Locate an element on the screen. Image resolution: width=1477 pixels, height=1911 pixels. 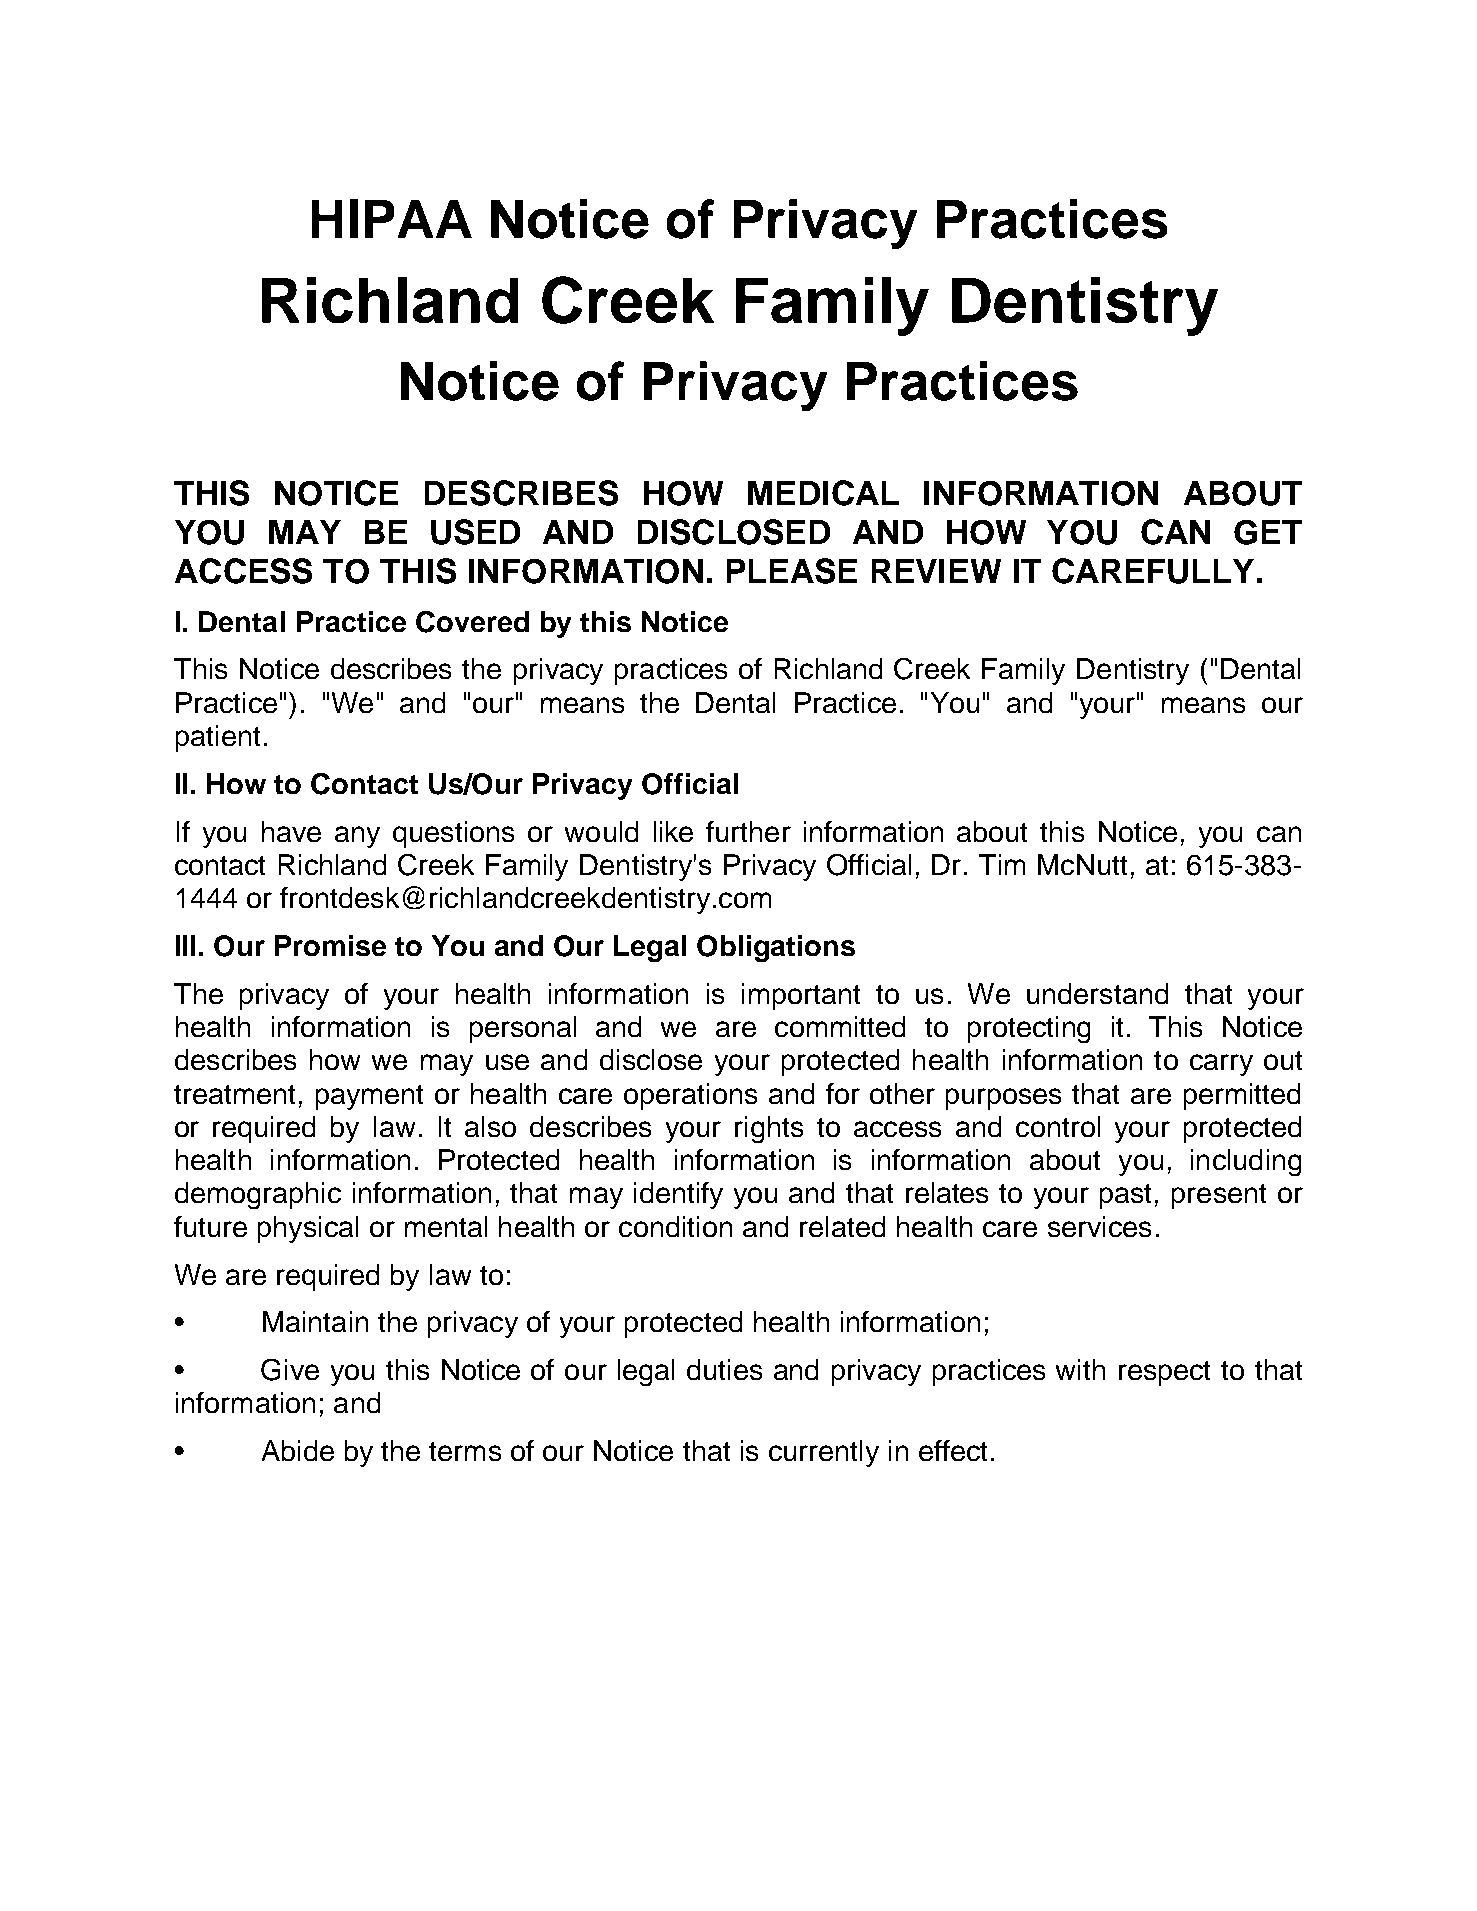
REVIEW is located at coordinates (936, 571).
